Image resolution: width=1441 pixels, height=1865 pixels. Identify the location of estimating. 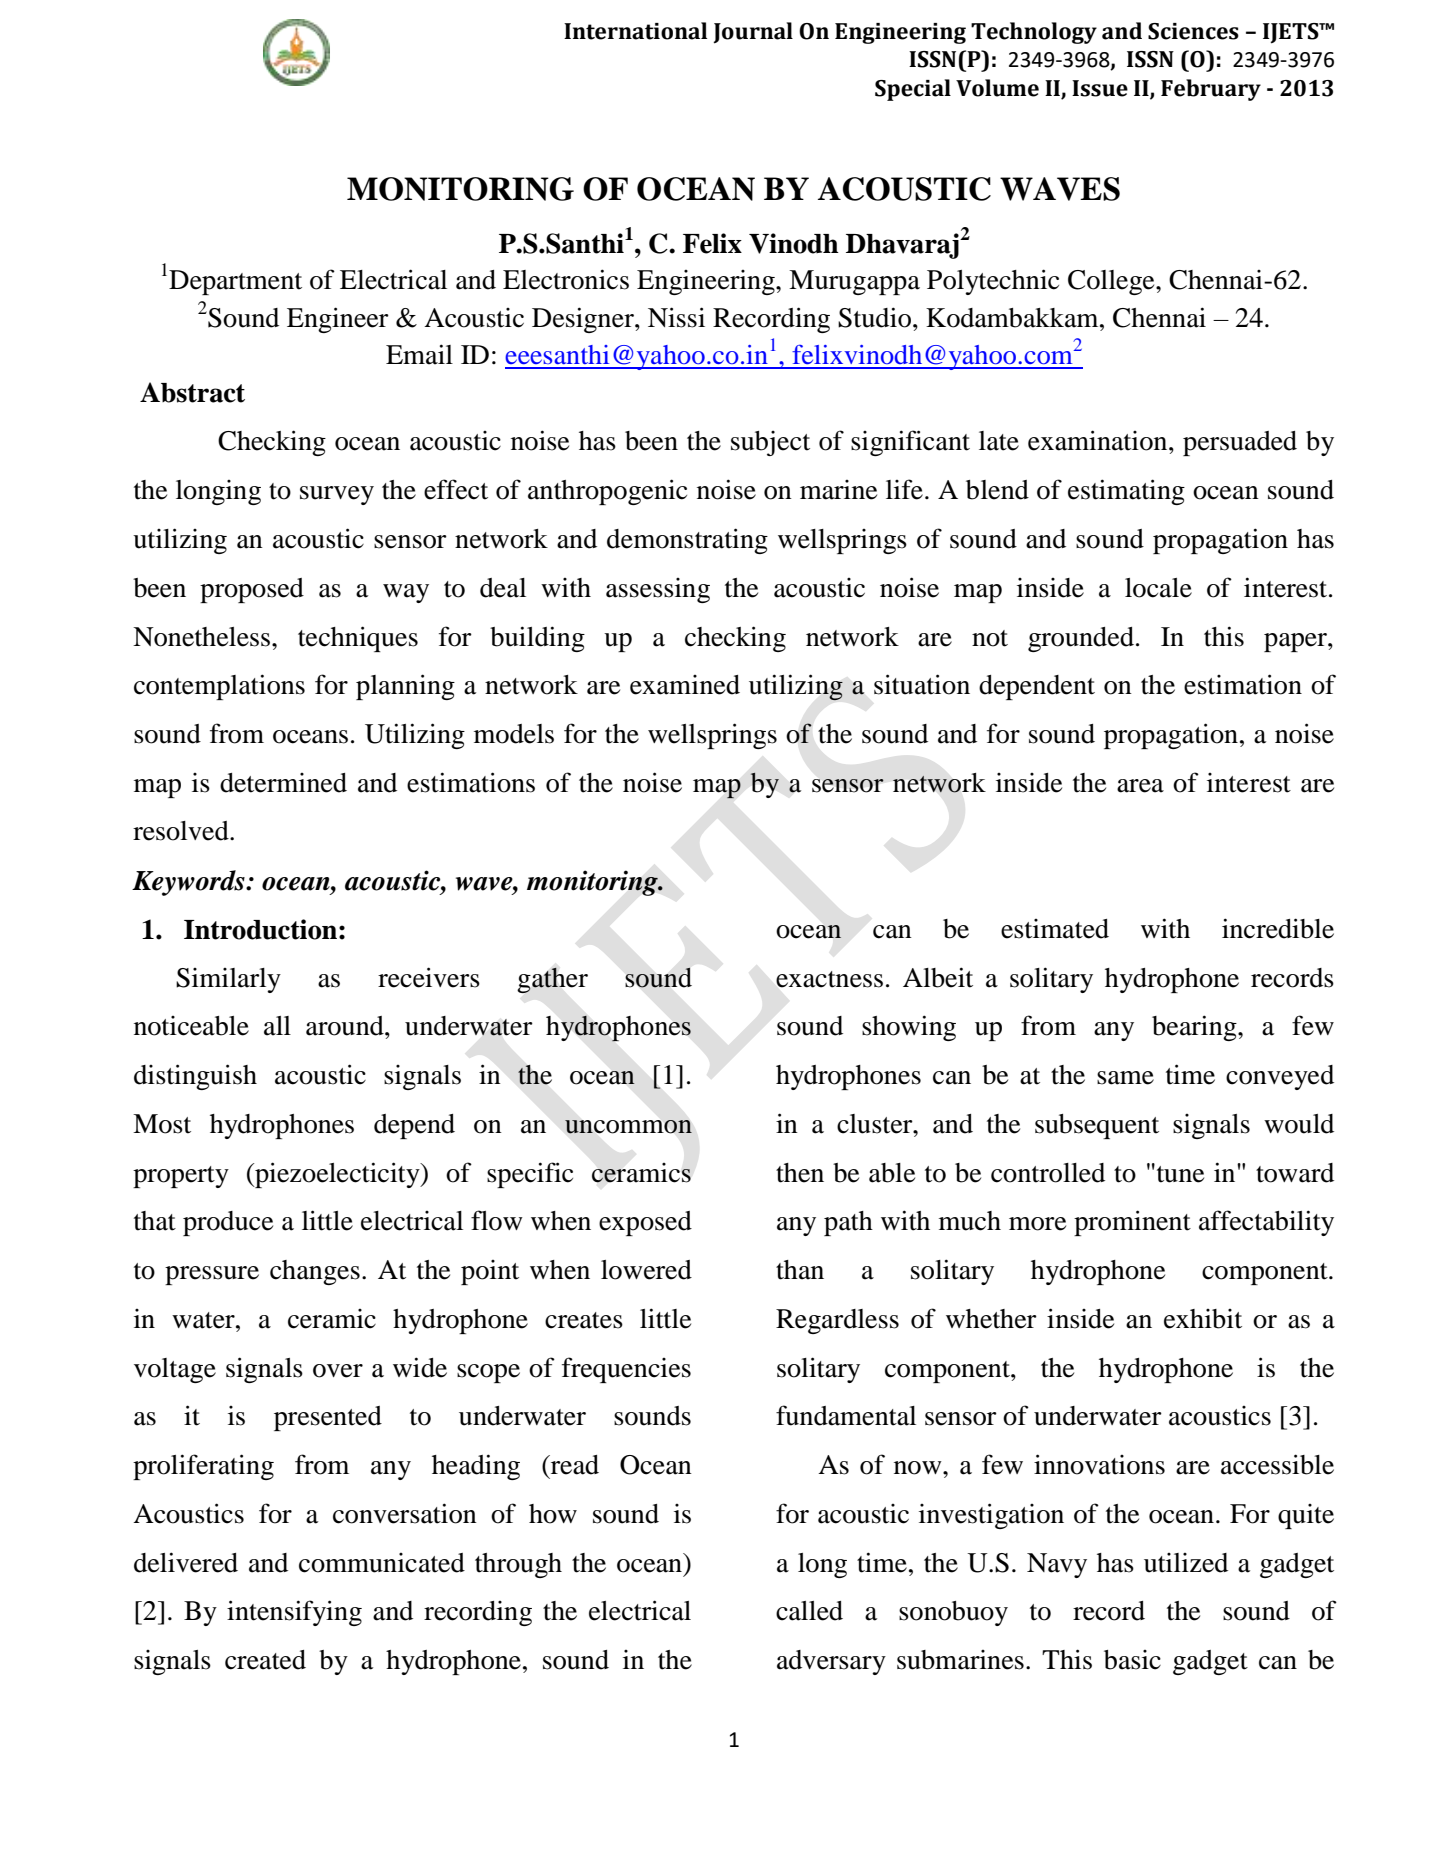
(1126, 492).
